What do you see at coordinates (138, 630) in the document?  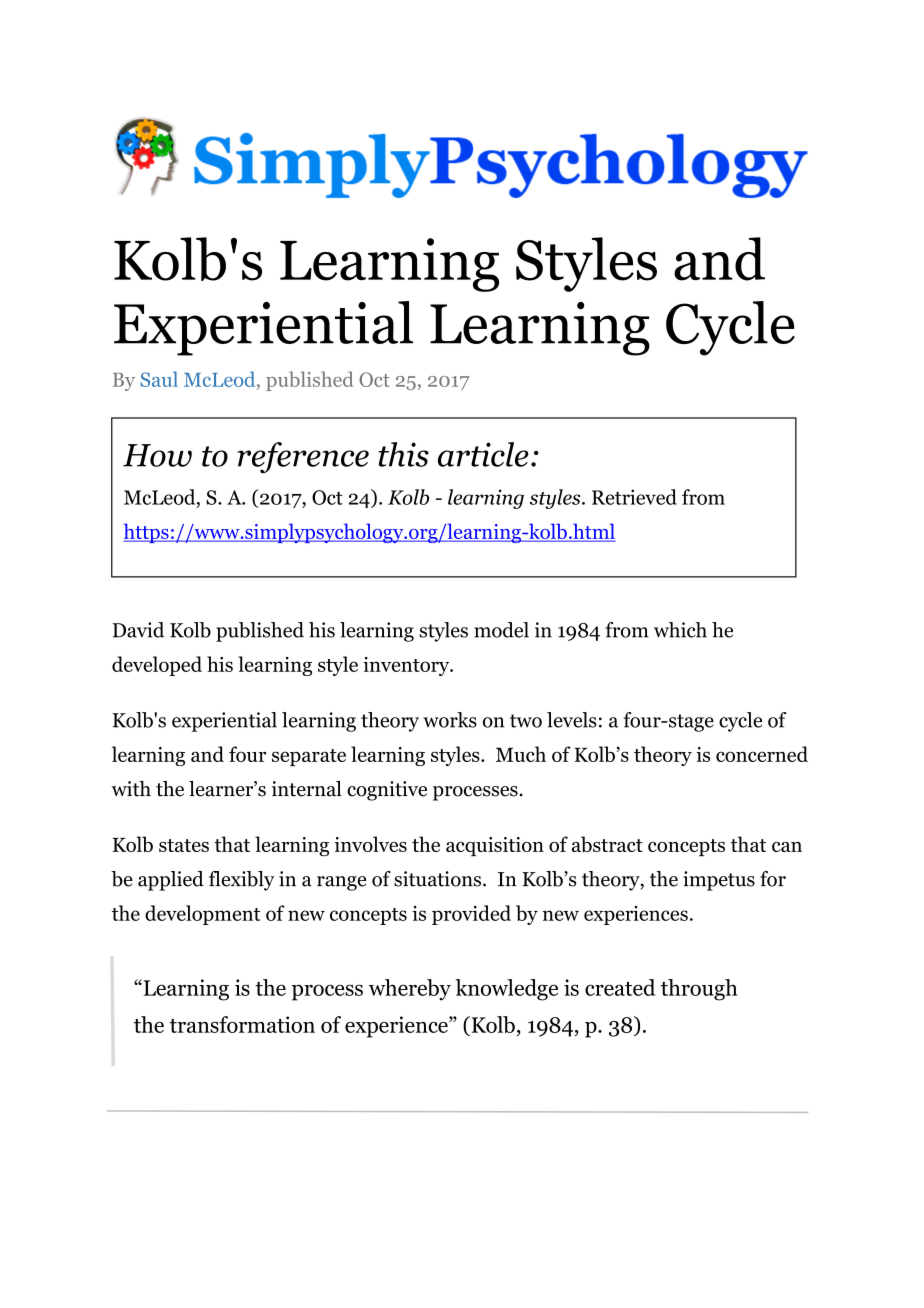 I see `David` at bounding box center [138, 630].
